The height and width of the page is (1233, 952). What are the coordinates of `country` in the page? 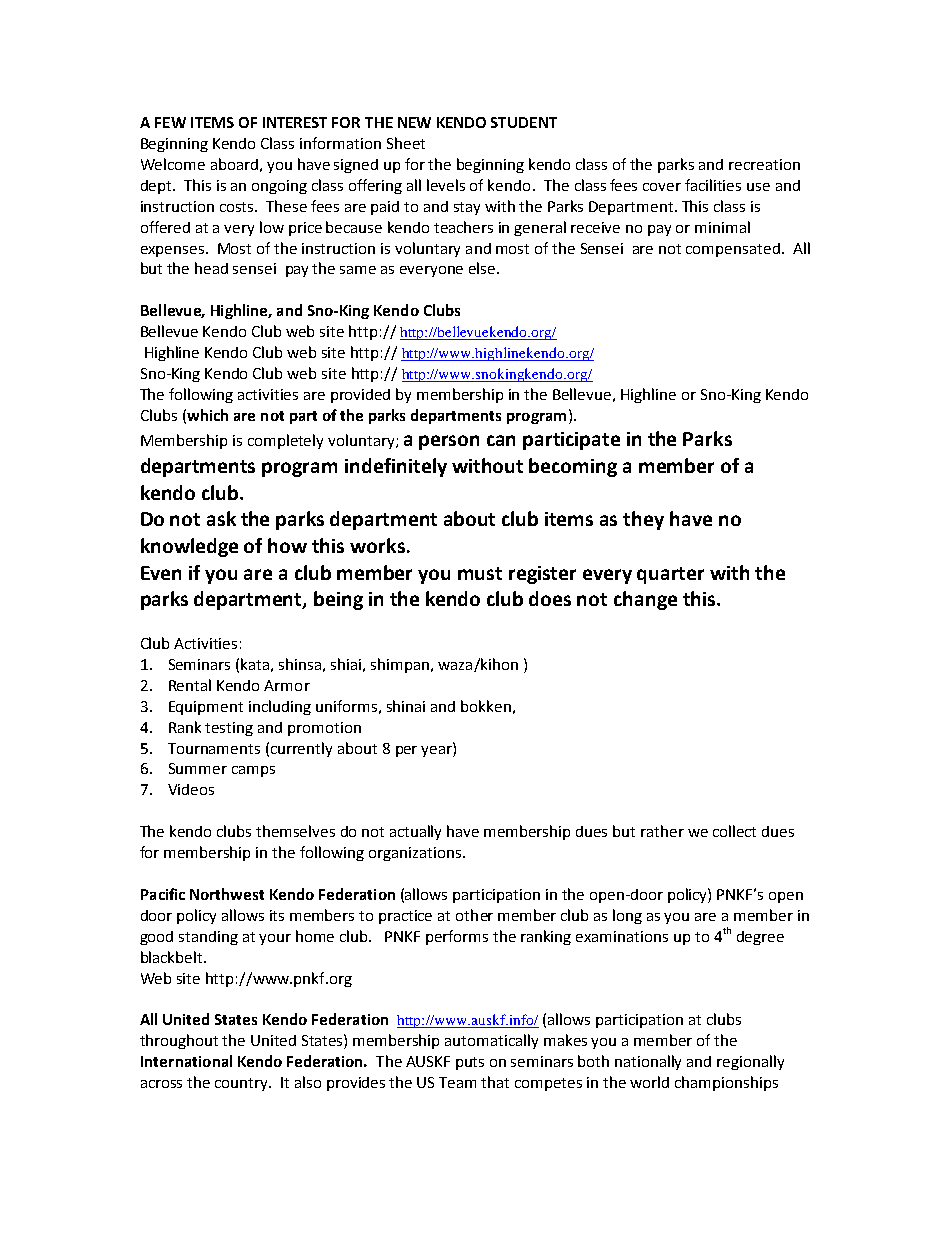 It's located at (243, 1084).
